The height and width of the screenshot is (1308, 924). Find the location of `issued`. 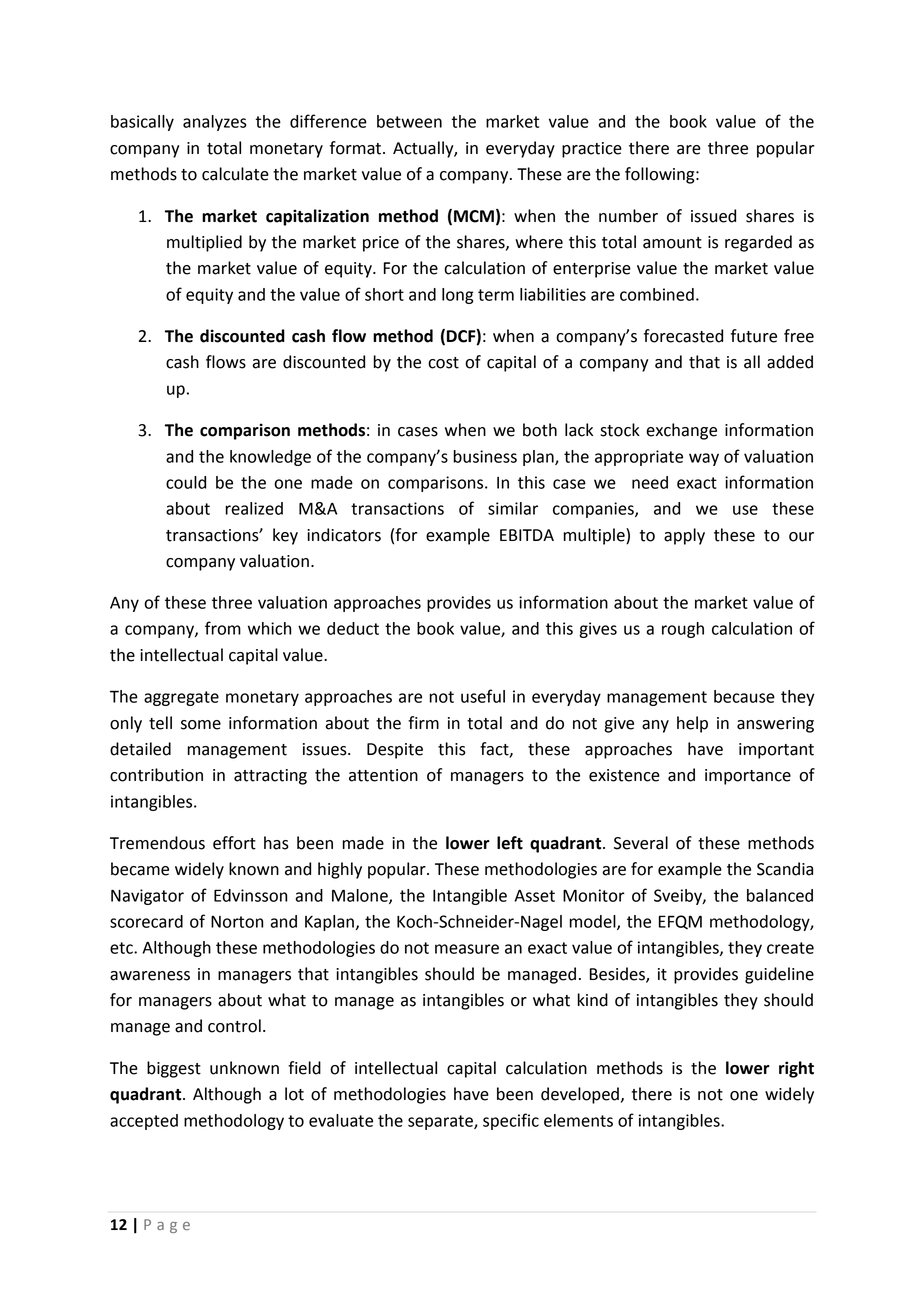

issued is located at coordinates (713, 216).
